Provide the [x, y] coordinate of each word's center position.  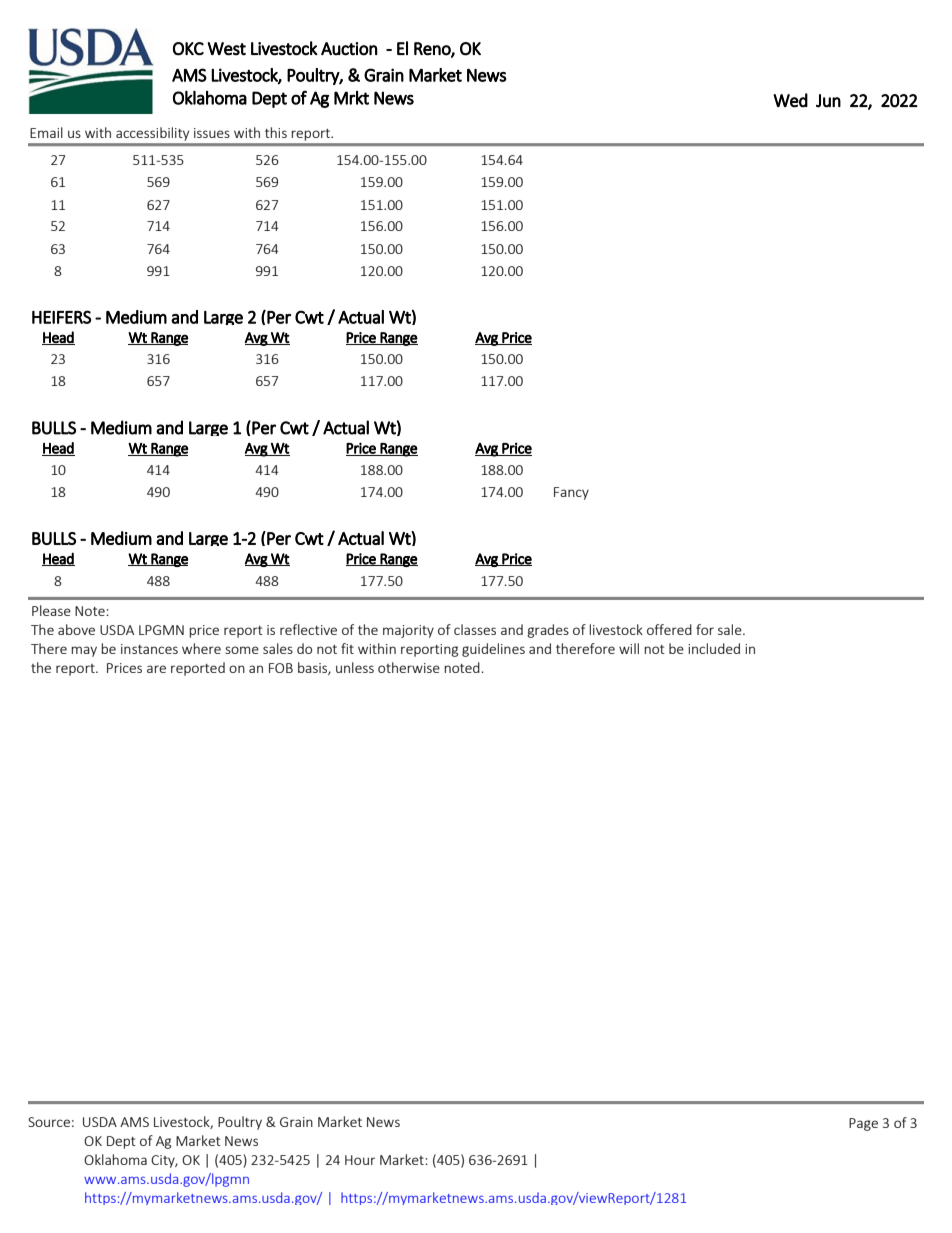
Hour [360, 1160]
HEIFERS [61, 317]
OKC [188, 49]
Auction [349, 49]
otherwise [409, 667]
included [714, 648]
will [629, 648]
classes [475, 629]
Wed [790, 100]
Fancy [571, 493]
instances [149, 649]
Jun [828, 101]
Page [863, 1124]
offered [669, 629]
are [156, 669]
